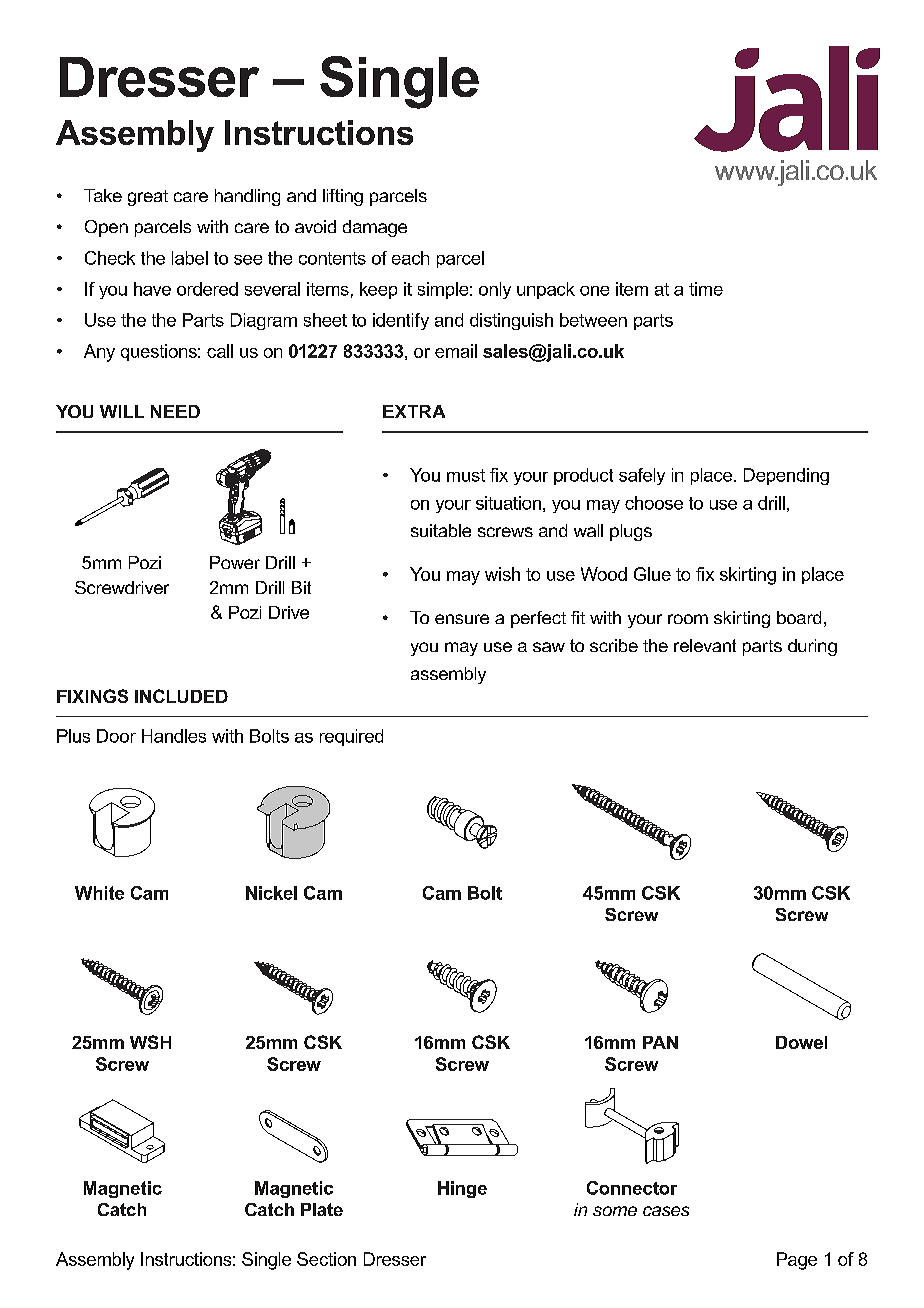 The height and width of the document is (1308, 924). I want to click on each, so click(410, 258).
